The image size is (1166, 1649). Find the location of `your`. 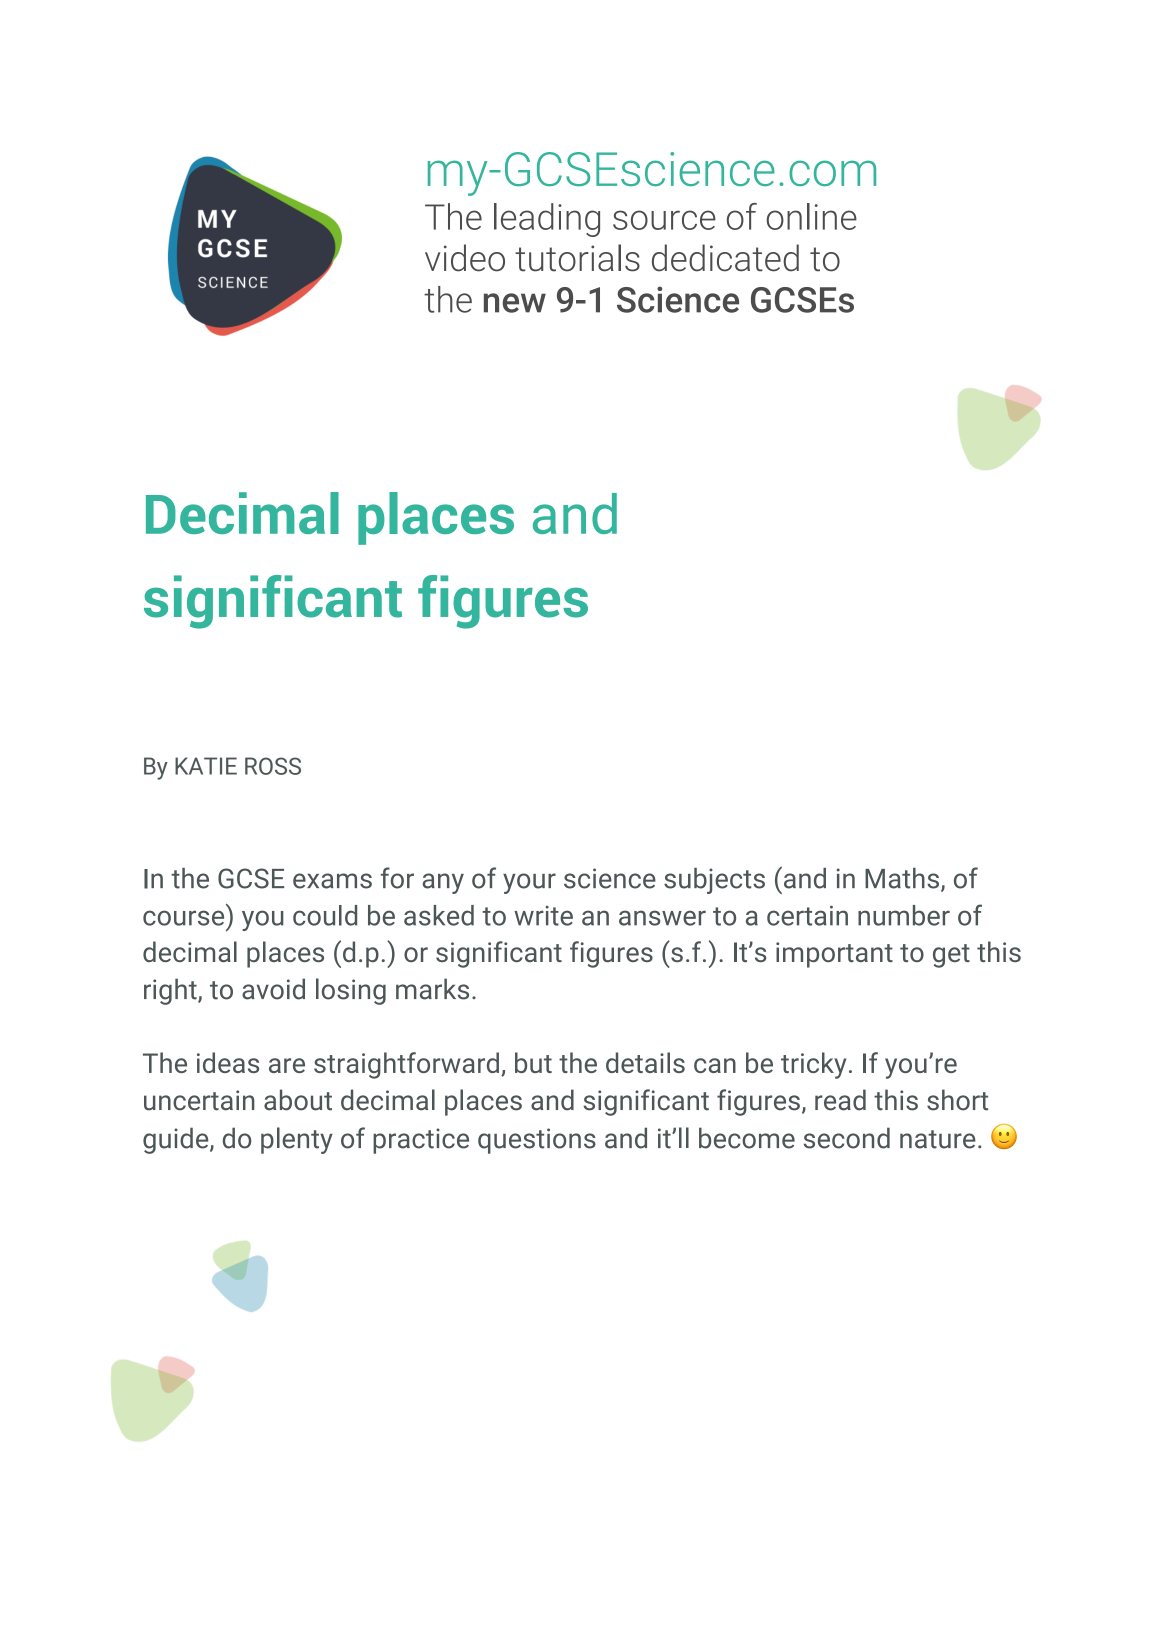

your is located at coordinates (529, 883).
